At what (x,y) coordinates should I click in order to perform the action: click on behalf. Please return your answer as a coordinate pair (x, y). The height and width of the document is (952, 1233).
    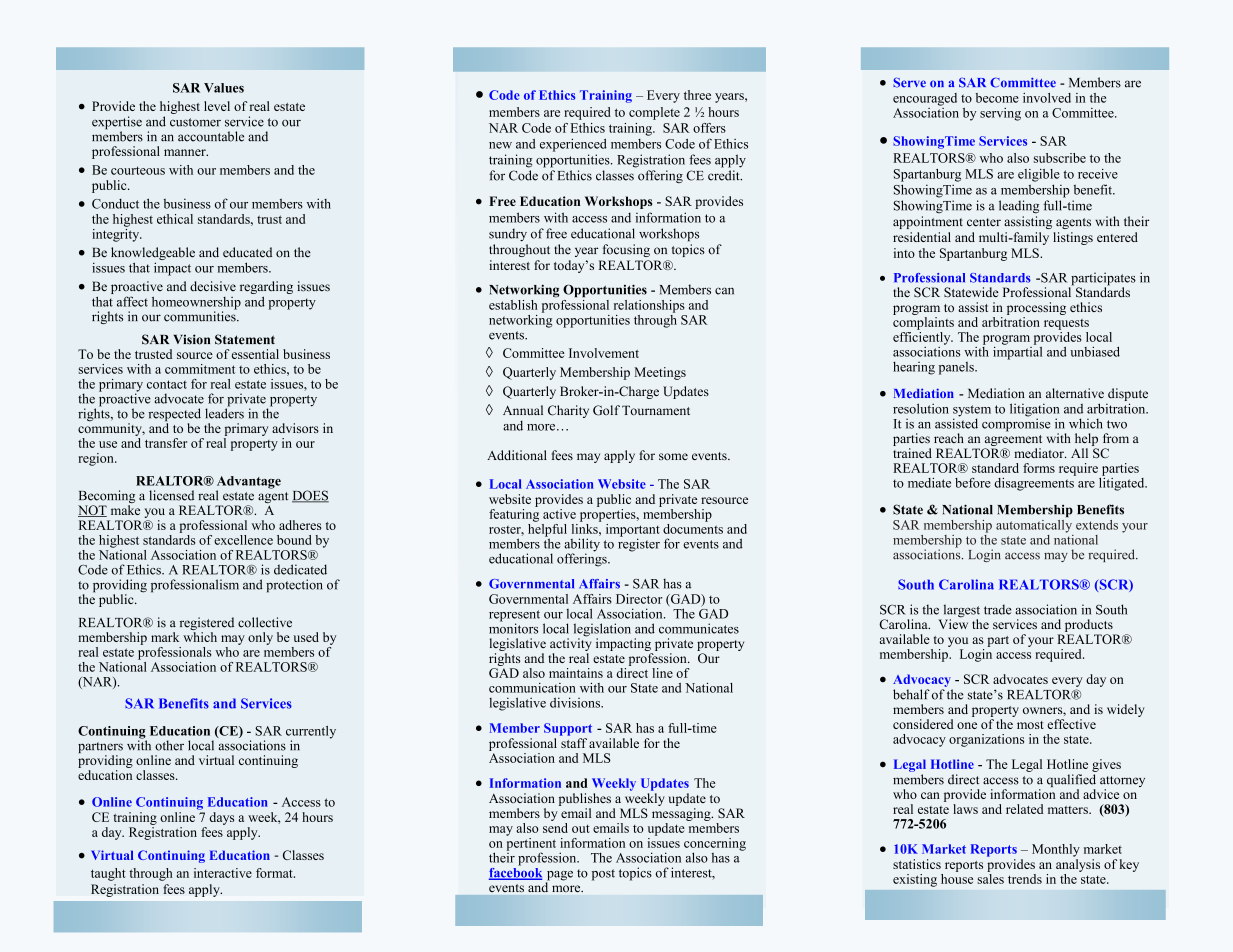
    Looking at the image, I should click on (911, 694).
